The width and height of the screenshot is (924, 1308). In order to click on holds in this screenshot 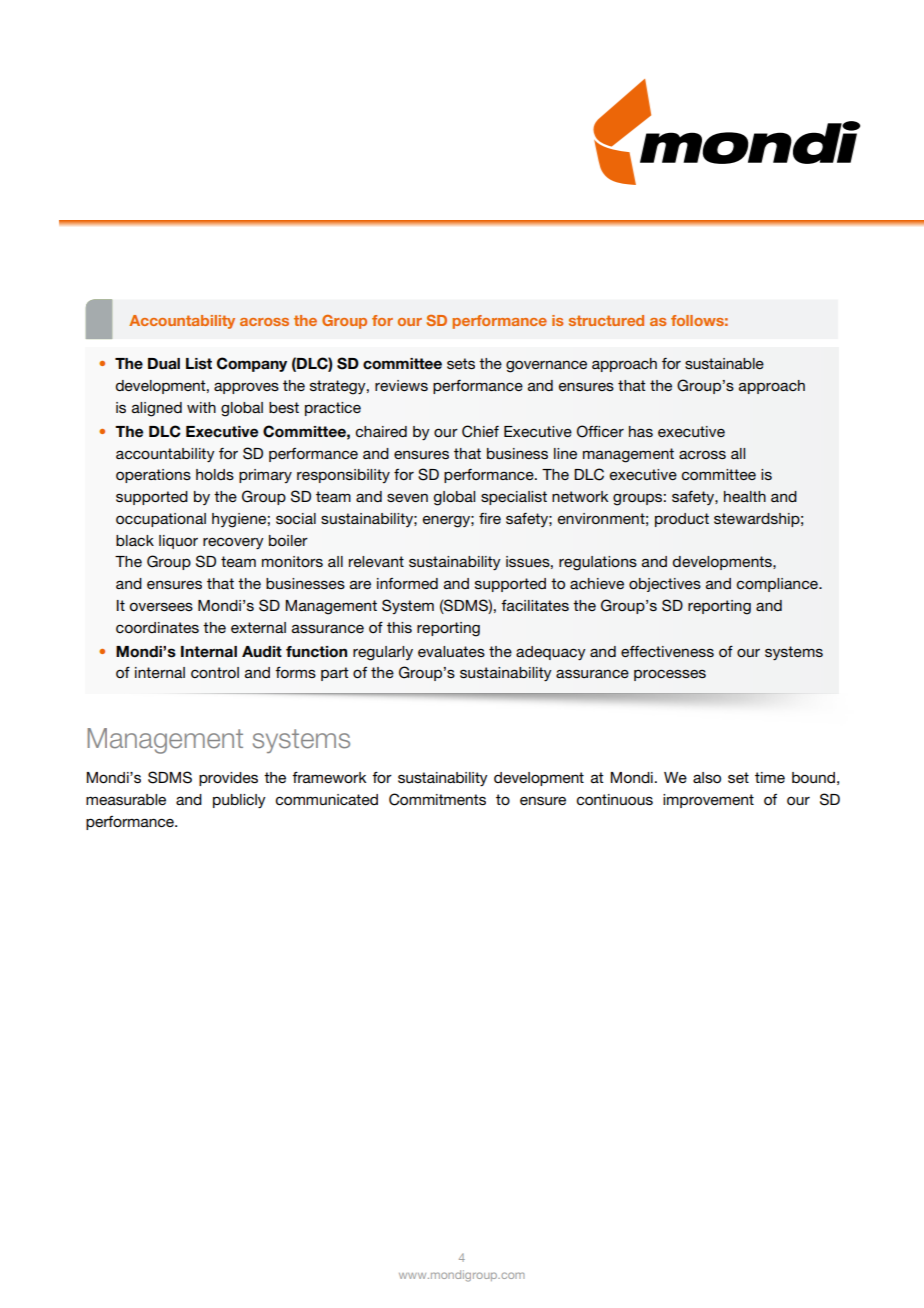, I will do `click(215, 474)`.
